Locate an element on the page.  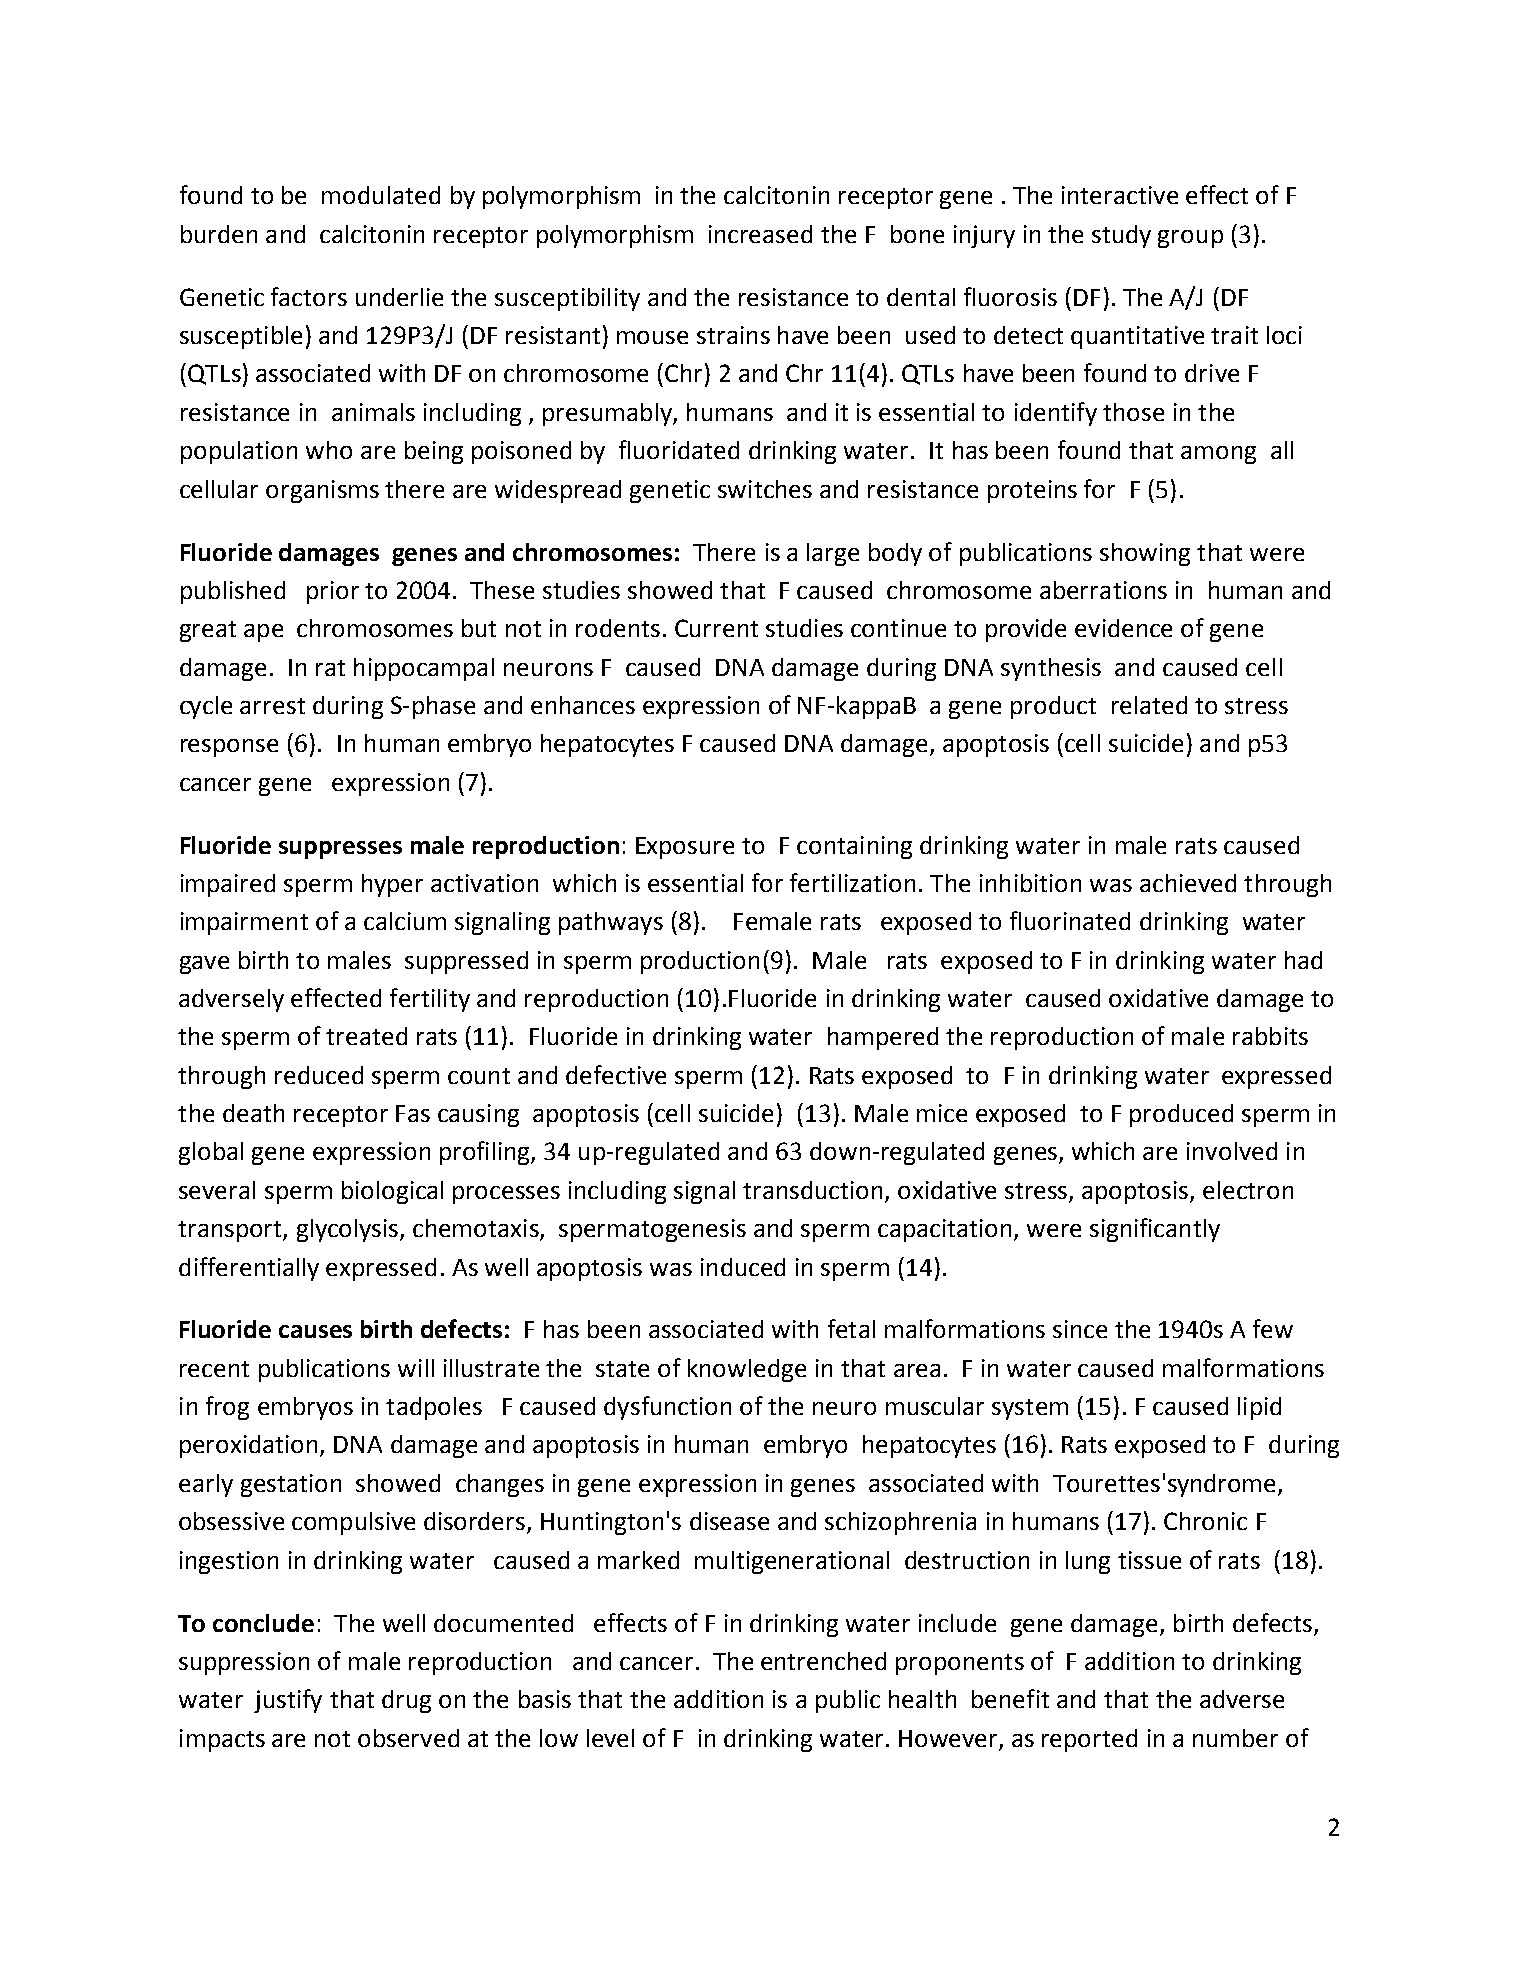
justify is located at coordinates (288, 1701).
